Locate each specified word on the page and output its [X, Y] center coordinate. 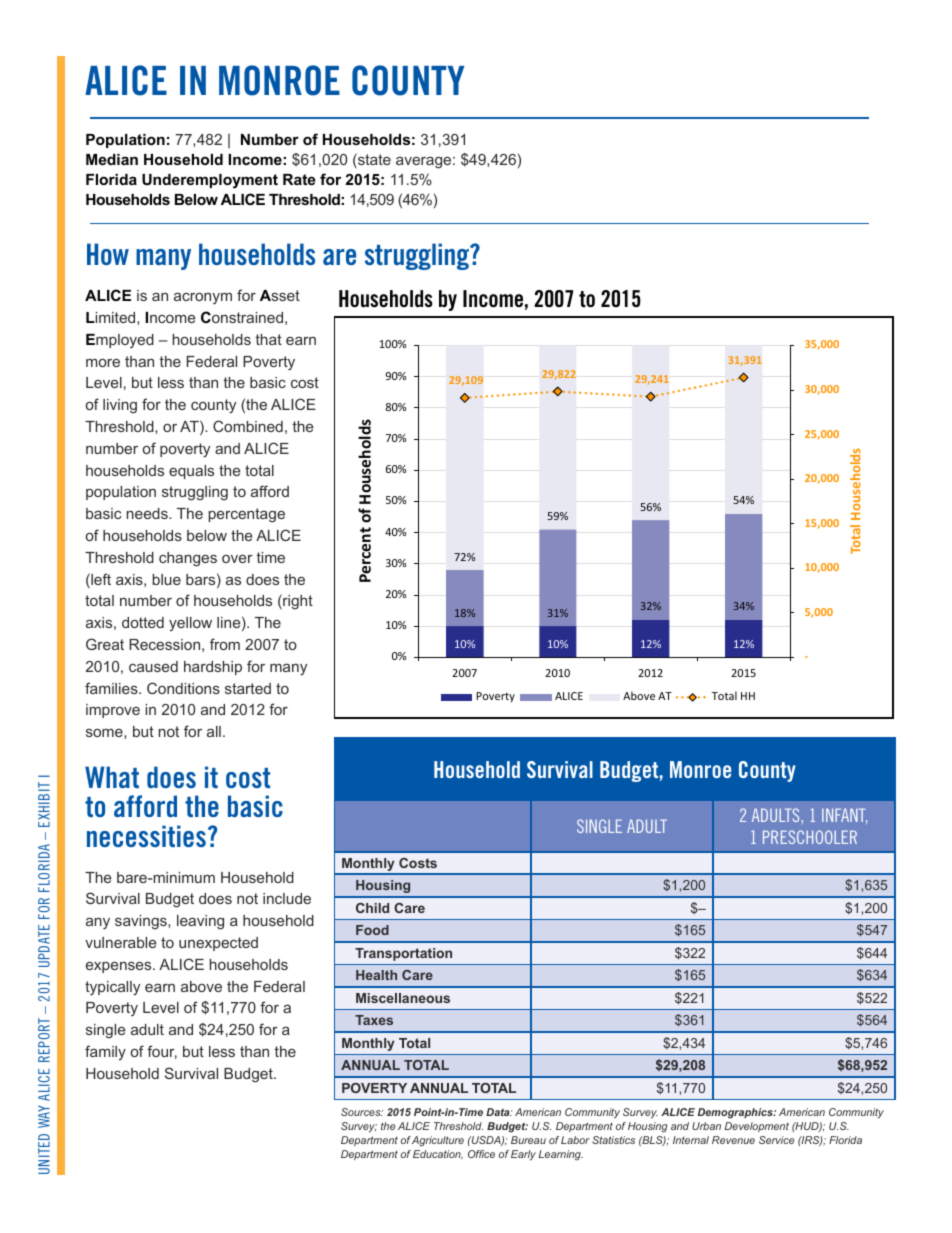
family [105, 1052]
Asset [280, 295]
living [120, 406]
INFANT [844, 816]
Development [757, 1127]
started [248, 688]
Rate [299, 179]
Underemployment [210, 181]
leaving [200, 922]
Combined [248, 426]
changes [188, 559]
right [297, 602]
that [268, 339]
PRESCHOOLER [810, 837]
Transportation [403, 954]
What [112, 777]
